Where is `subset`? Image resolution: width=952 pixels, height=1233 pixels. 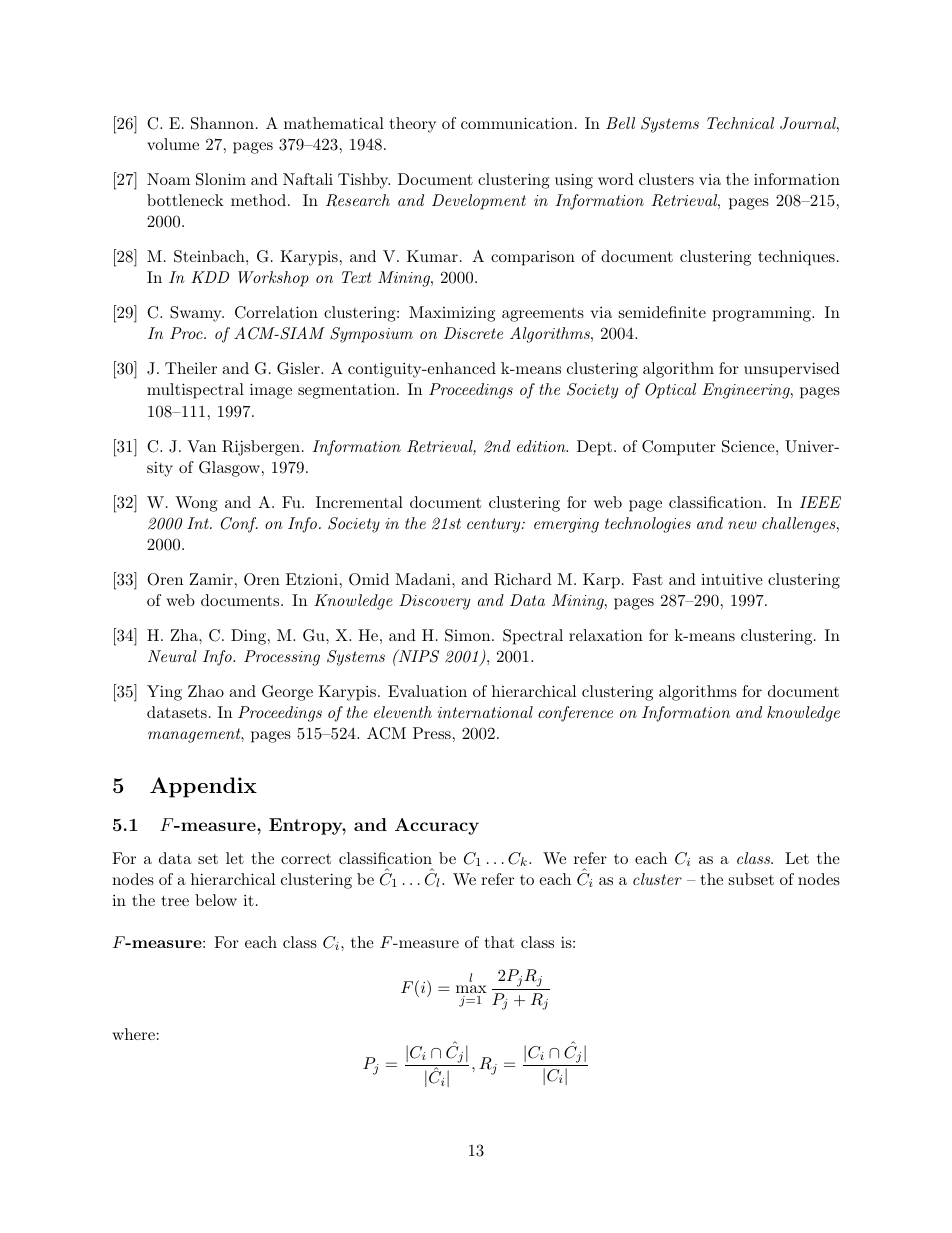
subset is located at coordinates (751, 879).
